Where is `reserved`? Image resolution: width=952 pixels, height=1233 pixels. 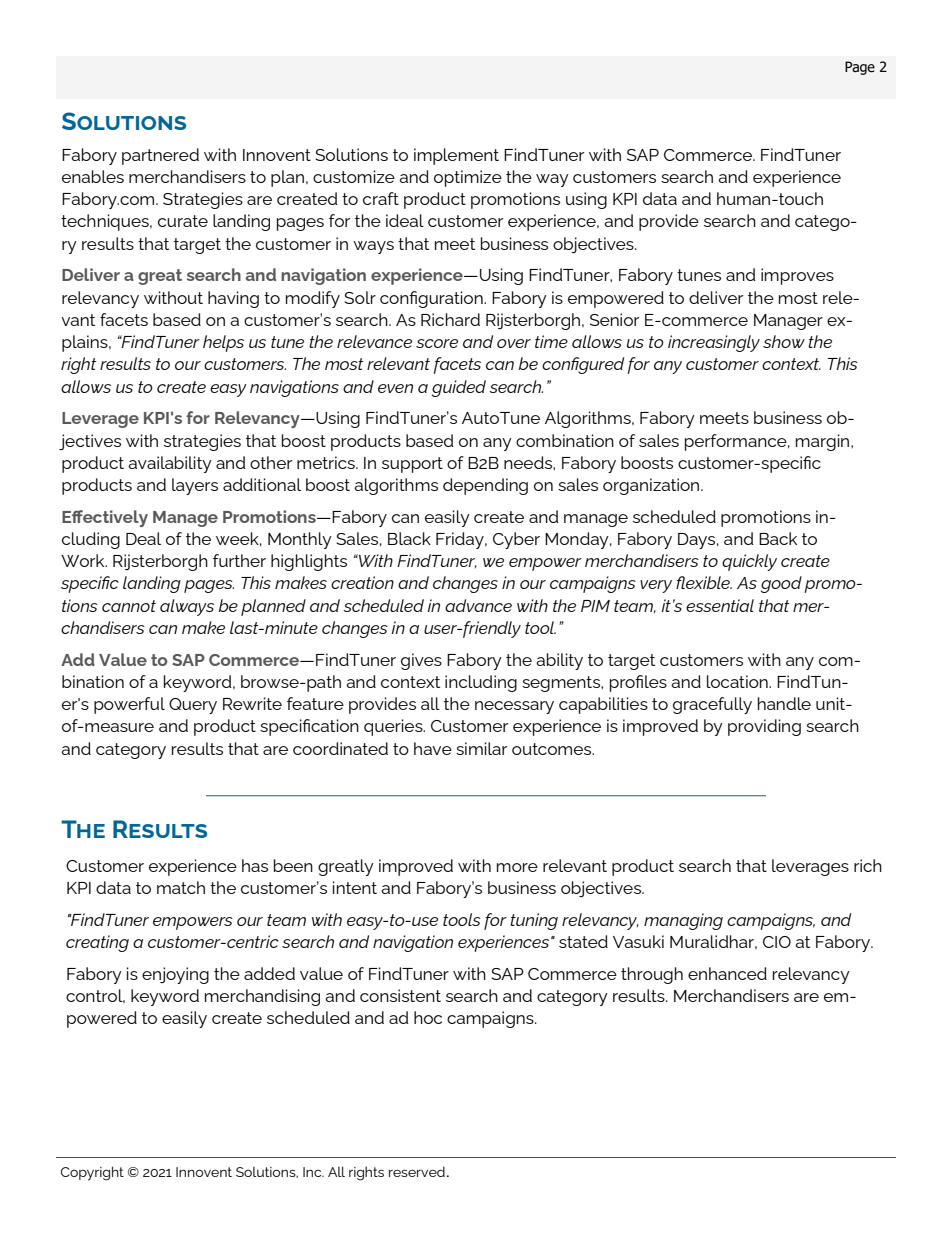 reserved is located at coordinates (417, 1171).
